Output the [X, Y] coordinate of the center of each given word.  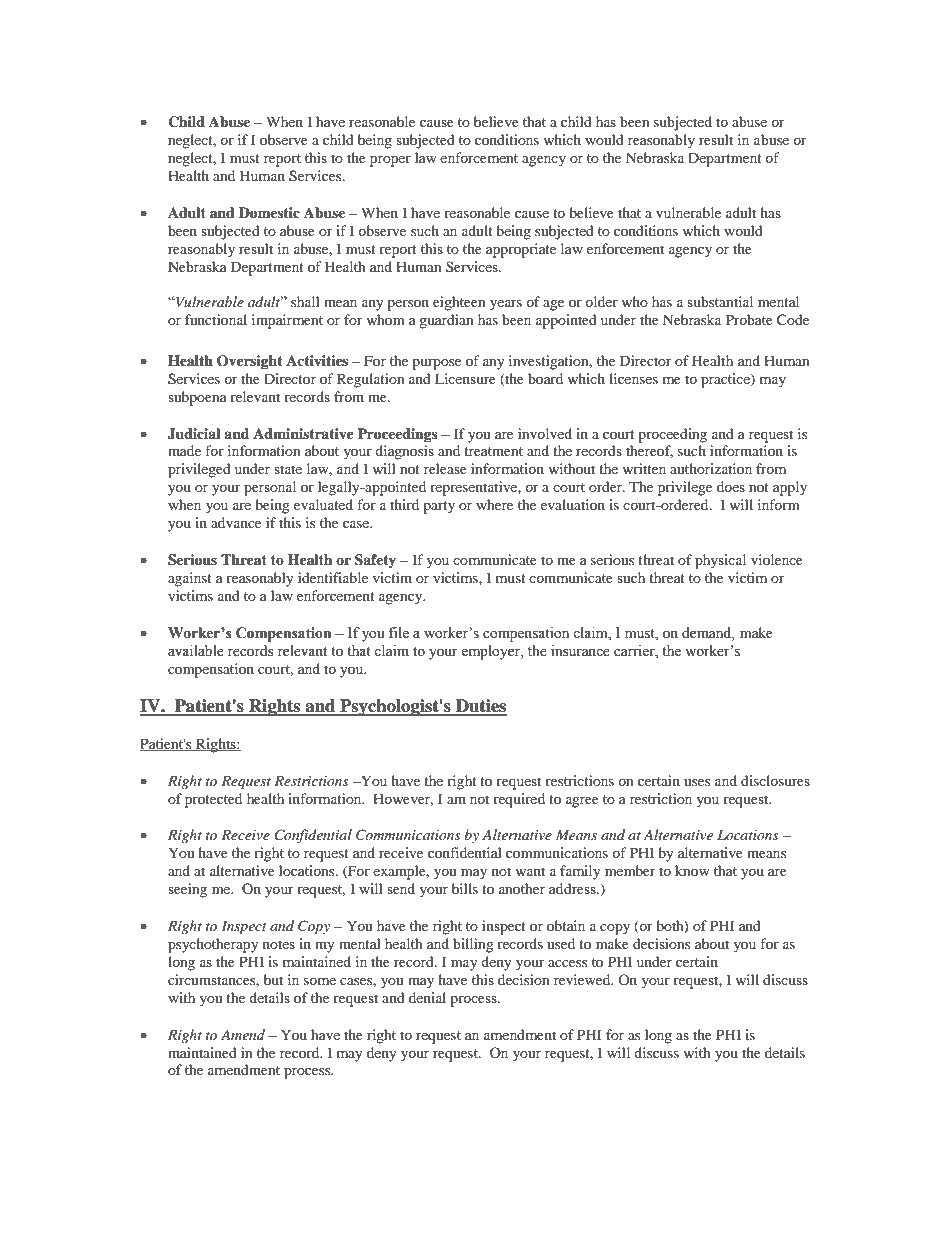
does [731, 486]
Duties [480, 707]
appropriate [521, 250]
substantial [720, 301]
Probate [749, 319]
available [196, 651]
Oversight [250, 362]
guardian [446, 321]
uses [697, 782]
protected [213, 800]
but [273, 979]
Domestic [269, 213]
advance [236, 522]
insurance [580, 651]
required [519, 800]
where [494, 504]
